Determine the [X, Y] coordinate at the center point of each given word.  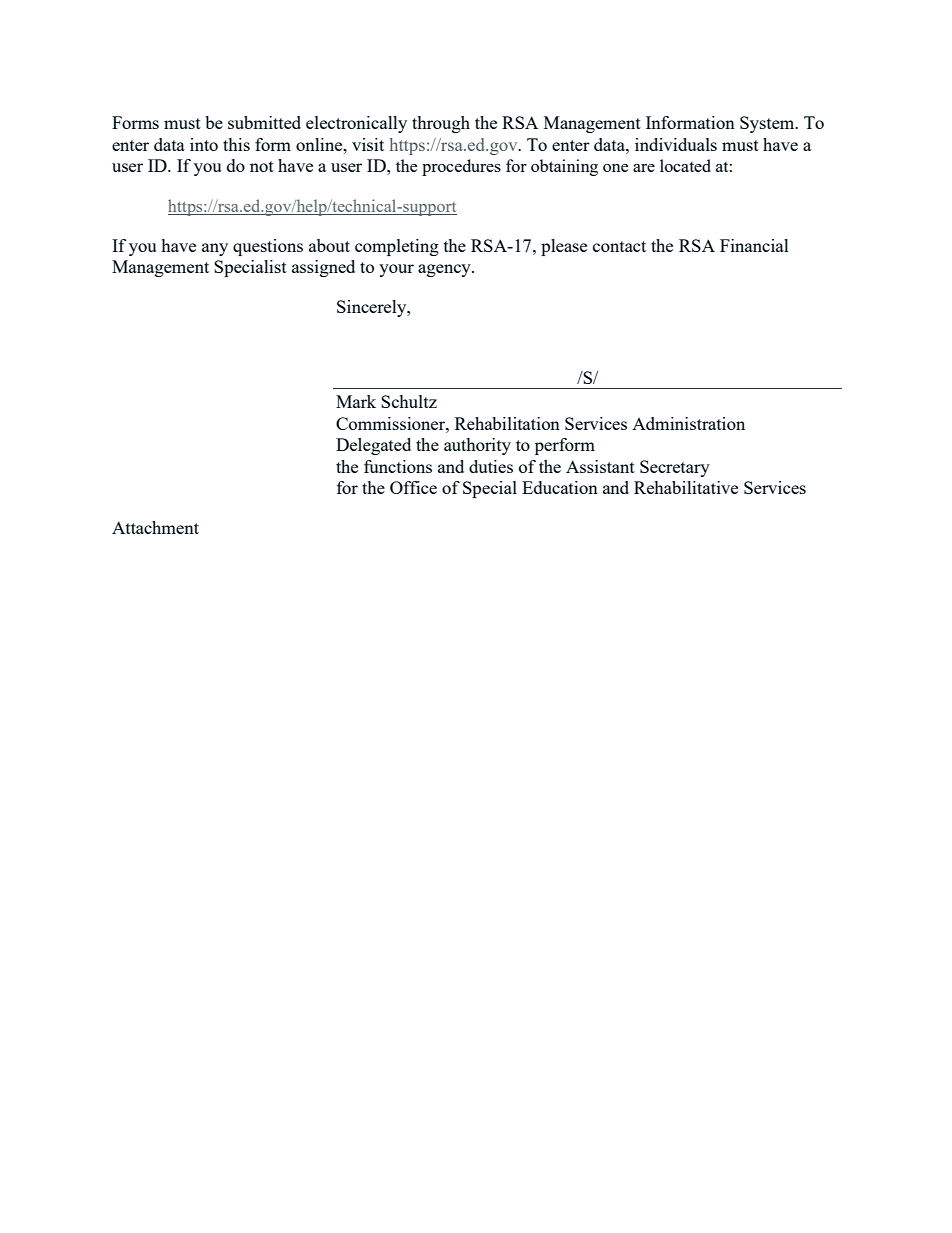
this [236, 144]
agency [445, 270]
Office [413, 487]
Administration [688, 423]
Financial [754, 245]
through [441, 124]
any [215, 249]
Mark [356, 401]
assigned [323, 268]
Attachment [155, 527]
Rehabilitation [507, 423]
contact [619, 246]
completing [397, 247]
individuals [676, 144]
